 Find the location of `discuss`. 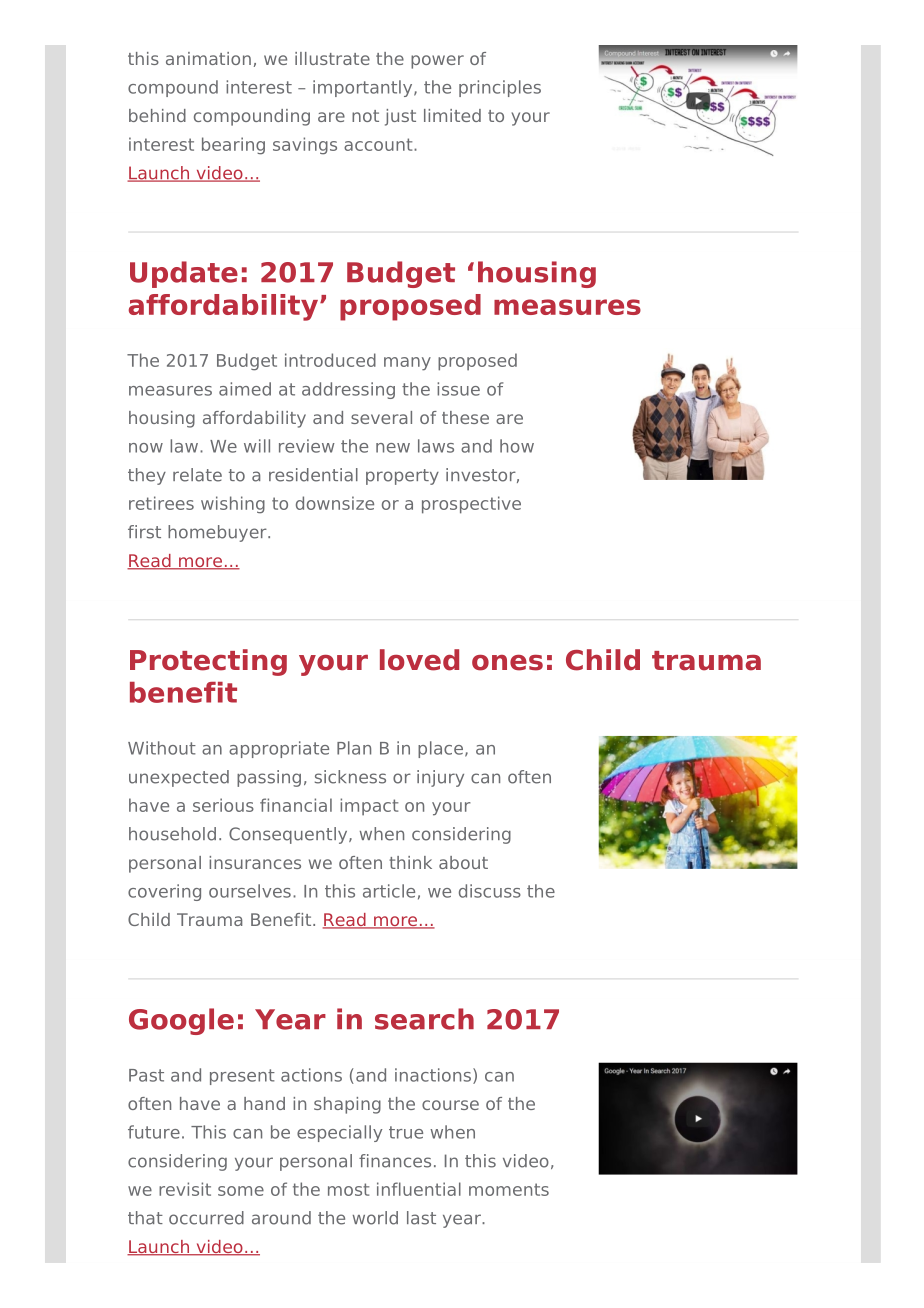

discuss is located at coordinates (490, 891).
